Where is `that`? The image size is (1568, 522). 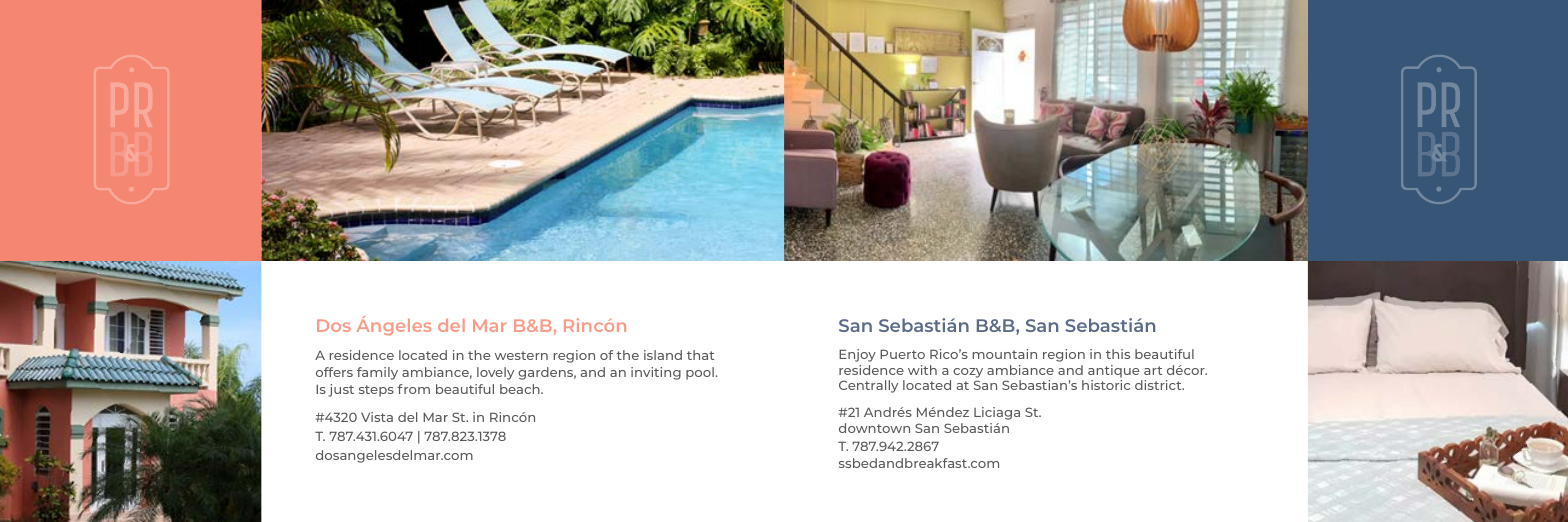 that is located at coordinates (700, 355).
